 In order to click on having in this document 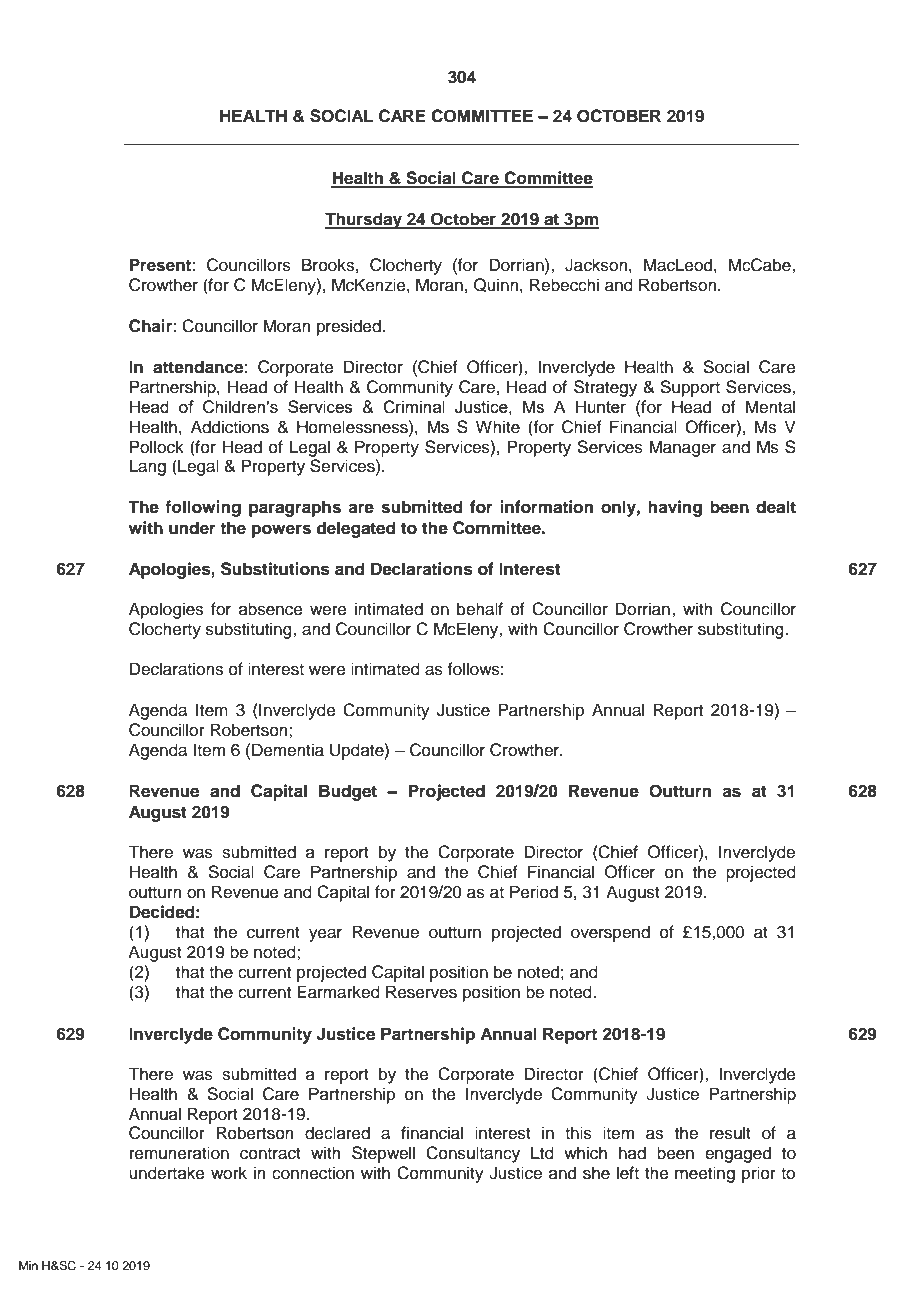, I will do `click(675, 508)`.
